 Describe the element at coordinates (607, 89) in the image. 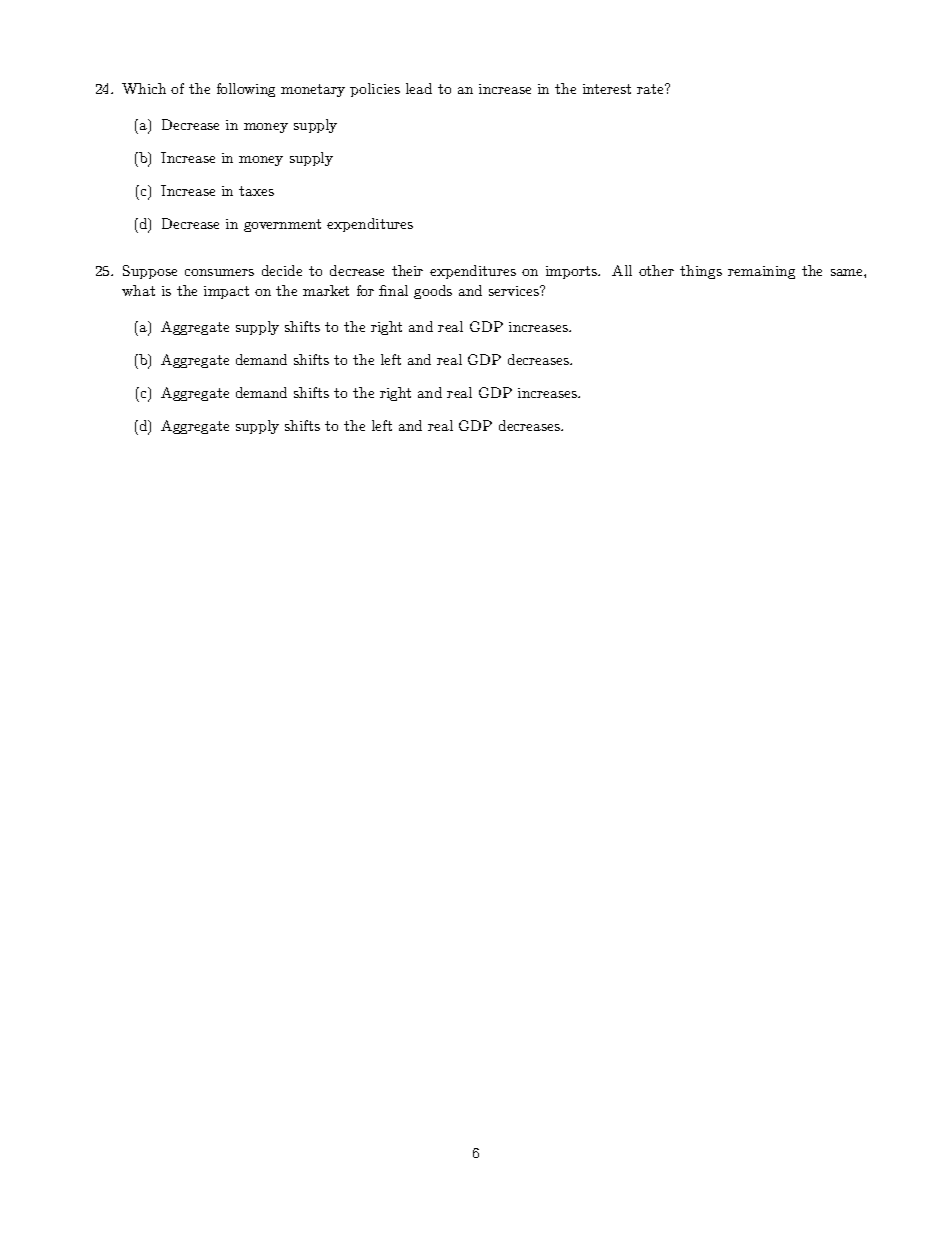

I see `interest` at that location.
